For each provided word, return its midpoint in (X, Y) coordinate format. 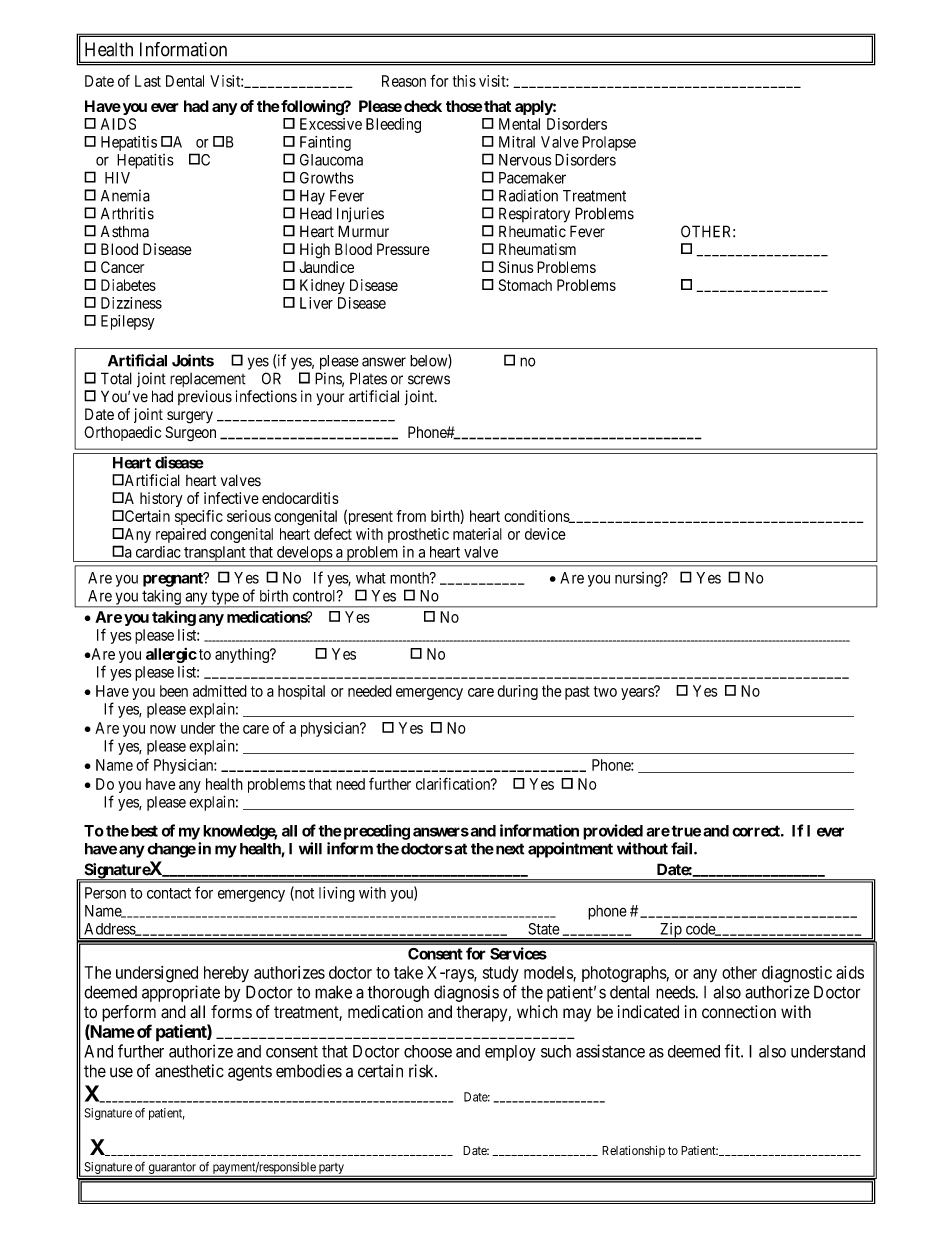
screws (429, 380)
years (638, 693)
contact (169, 893)
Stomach (525, 285)
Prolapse (609, 143)
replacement (208, 380)
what (371, 578)
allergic (171, 655)
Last (148, 81)
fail (683, 848)
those (464, 106)
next (508, 849)
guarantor (172, 1169)
